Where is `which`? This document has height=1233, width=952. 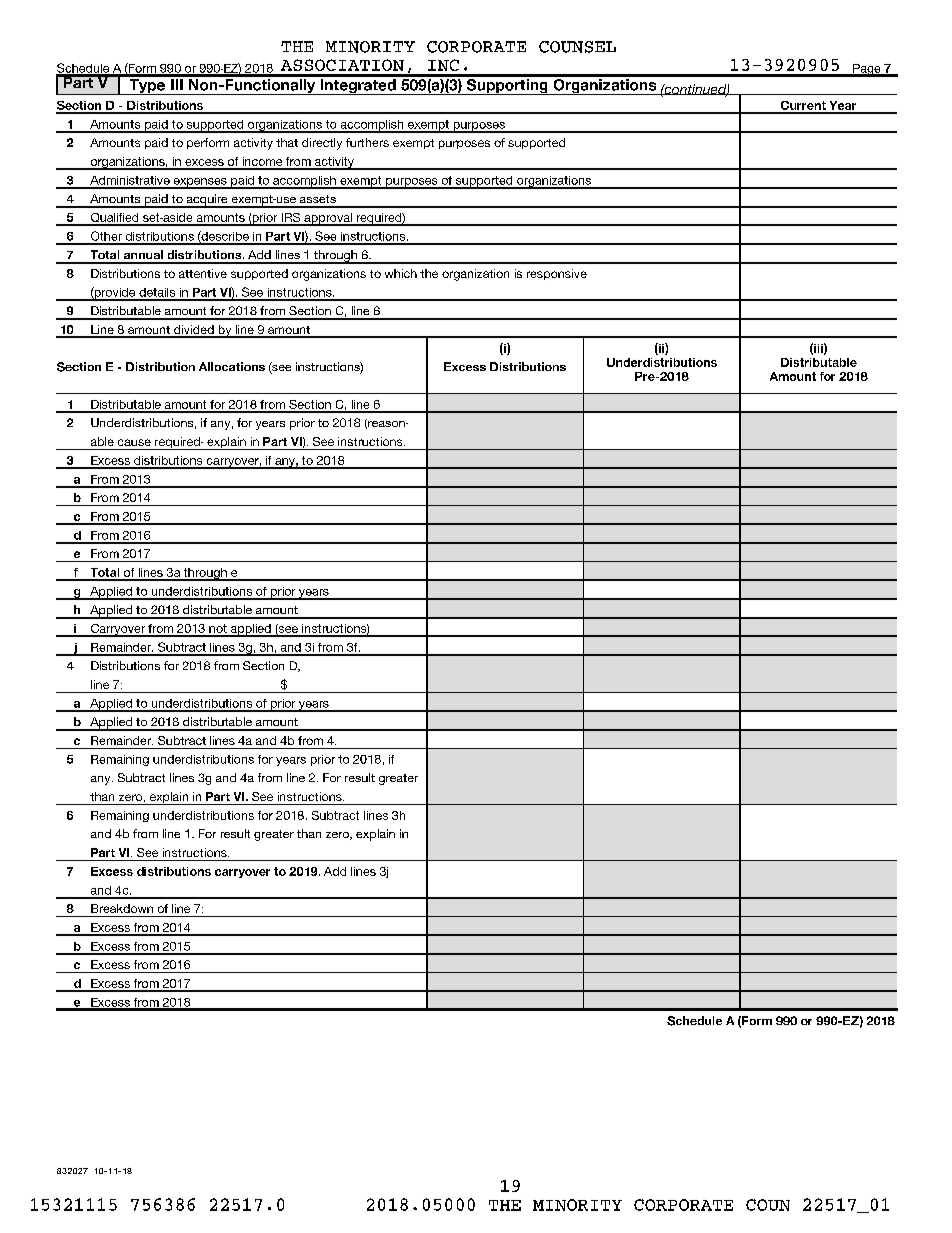
which is located at coordinates (401, 273).
